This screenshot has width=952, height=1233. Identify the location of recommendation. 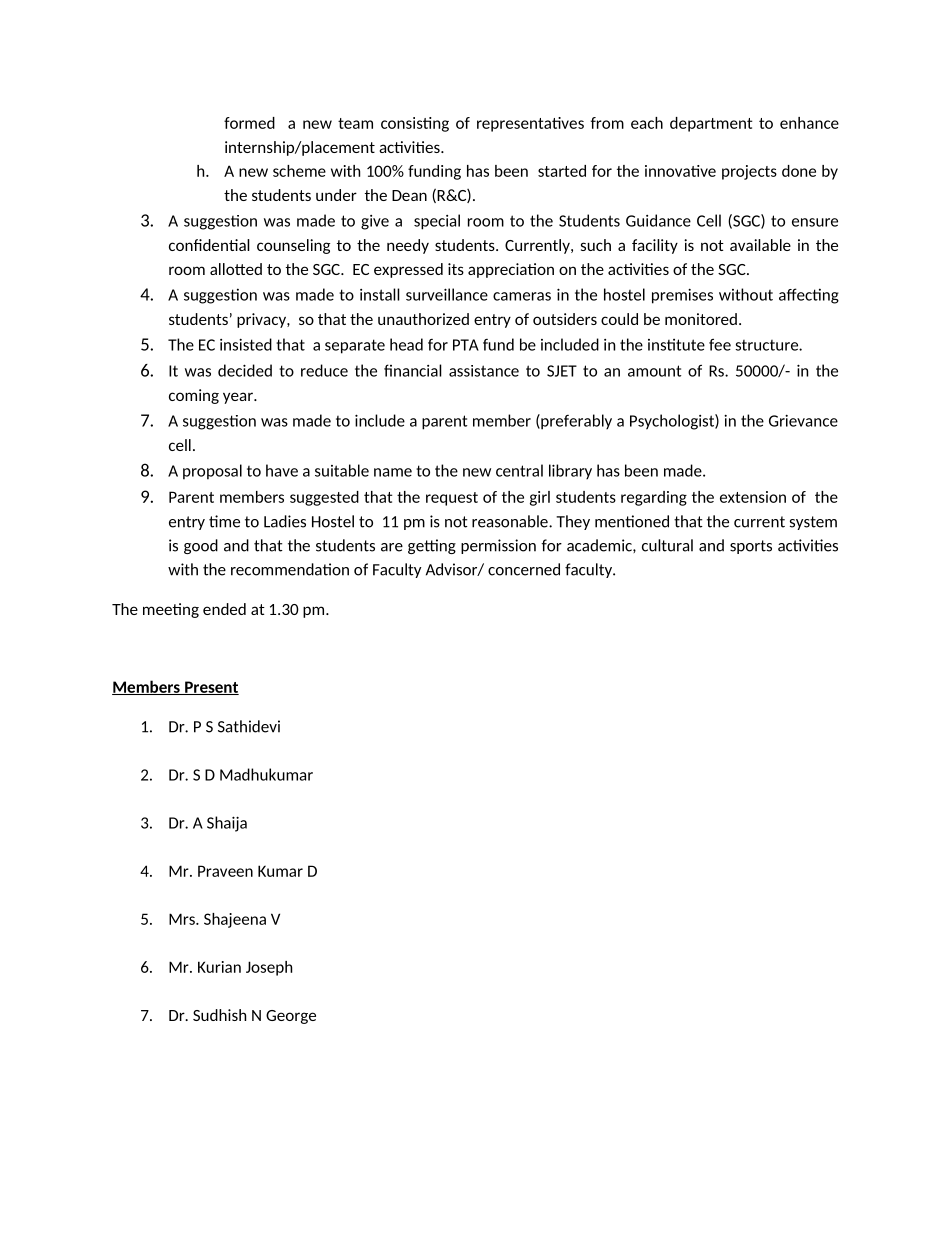
(290, 569).
